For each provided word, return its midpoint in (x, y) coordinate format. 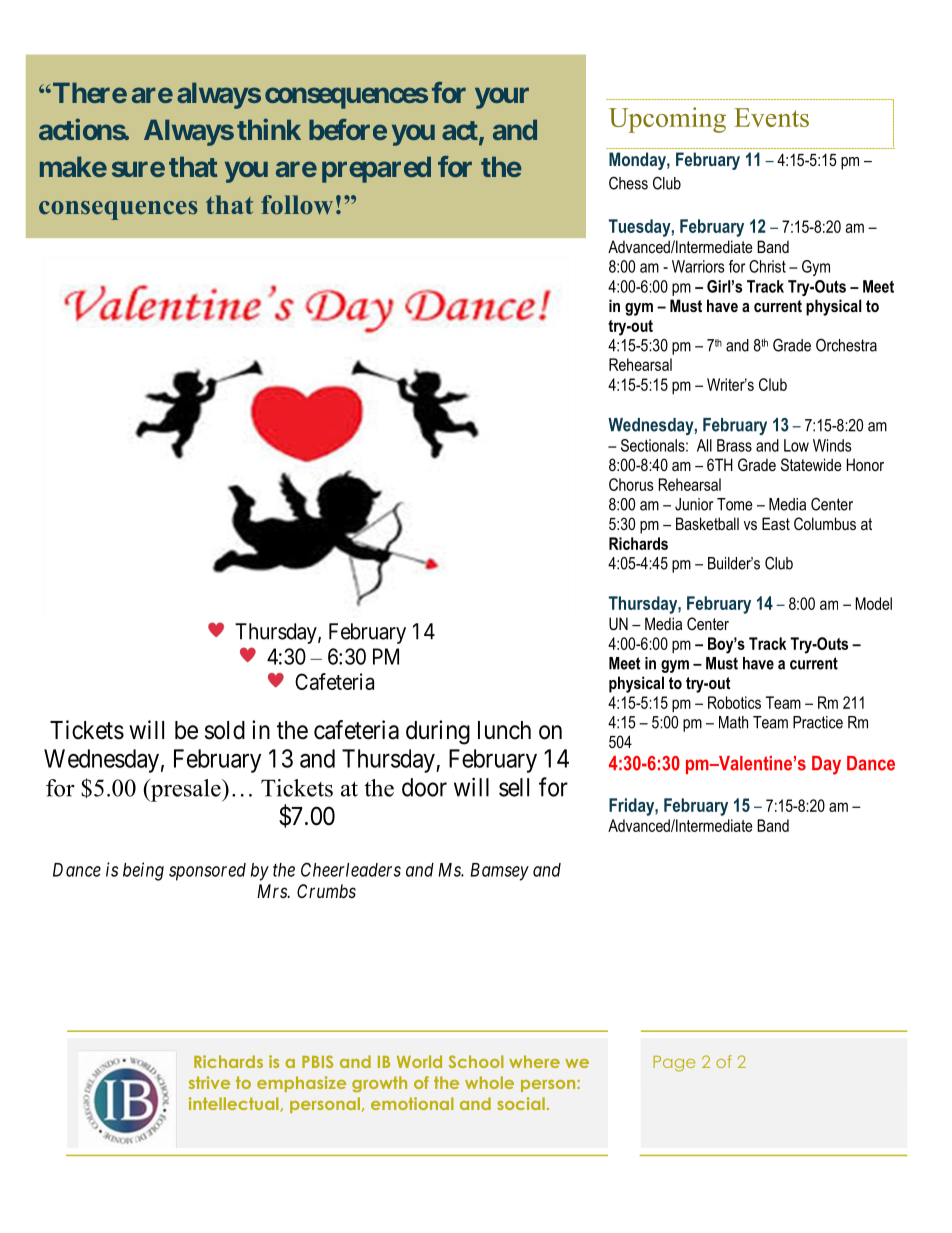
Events (771, 117)
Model (873, 603)
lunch (504, 730)
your (502, 98)
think (269, 129)
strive (209, 1082)
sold (225, 730)
